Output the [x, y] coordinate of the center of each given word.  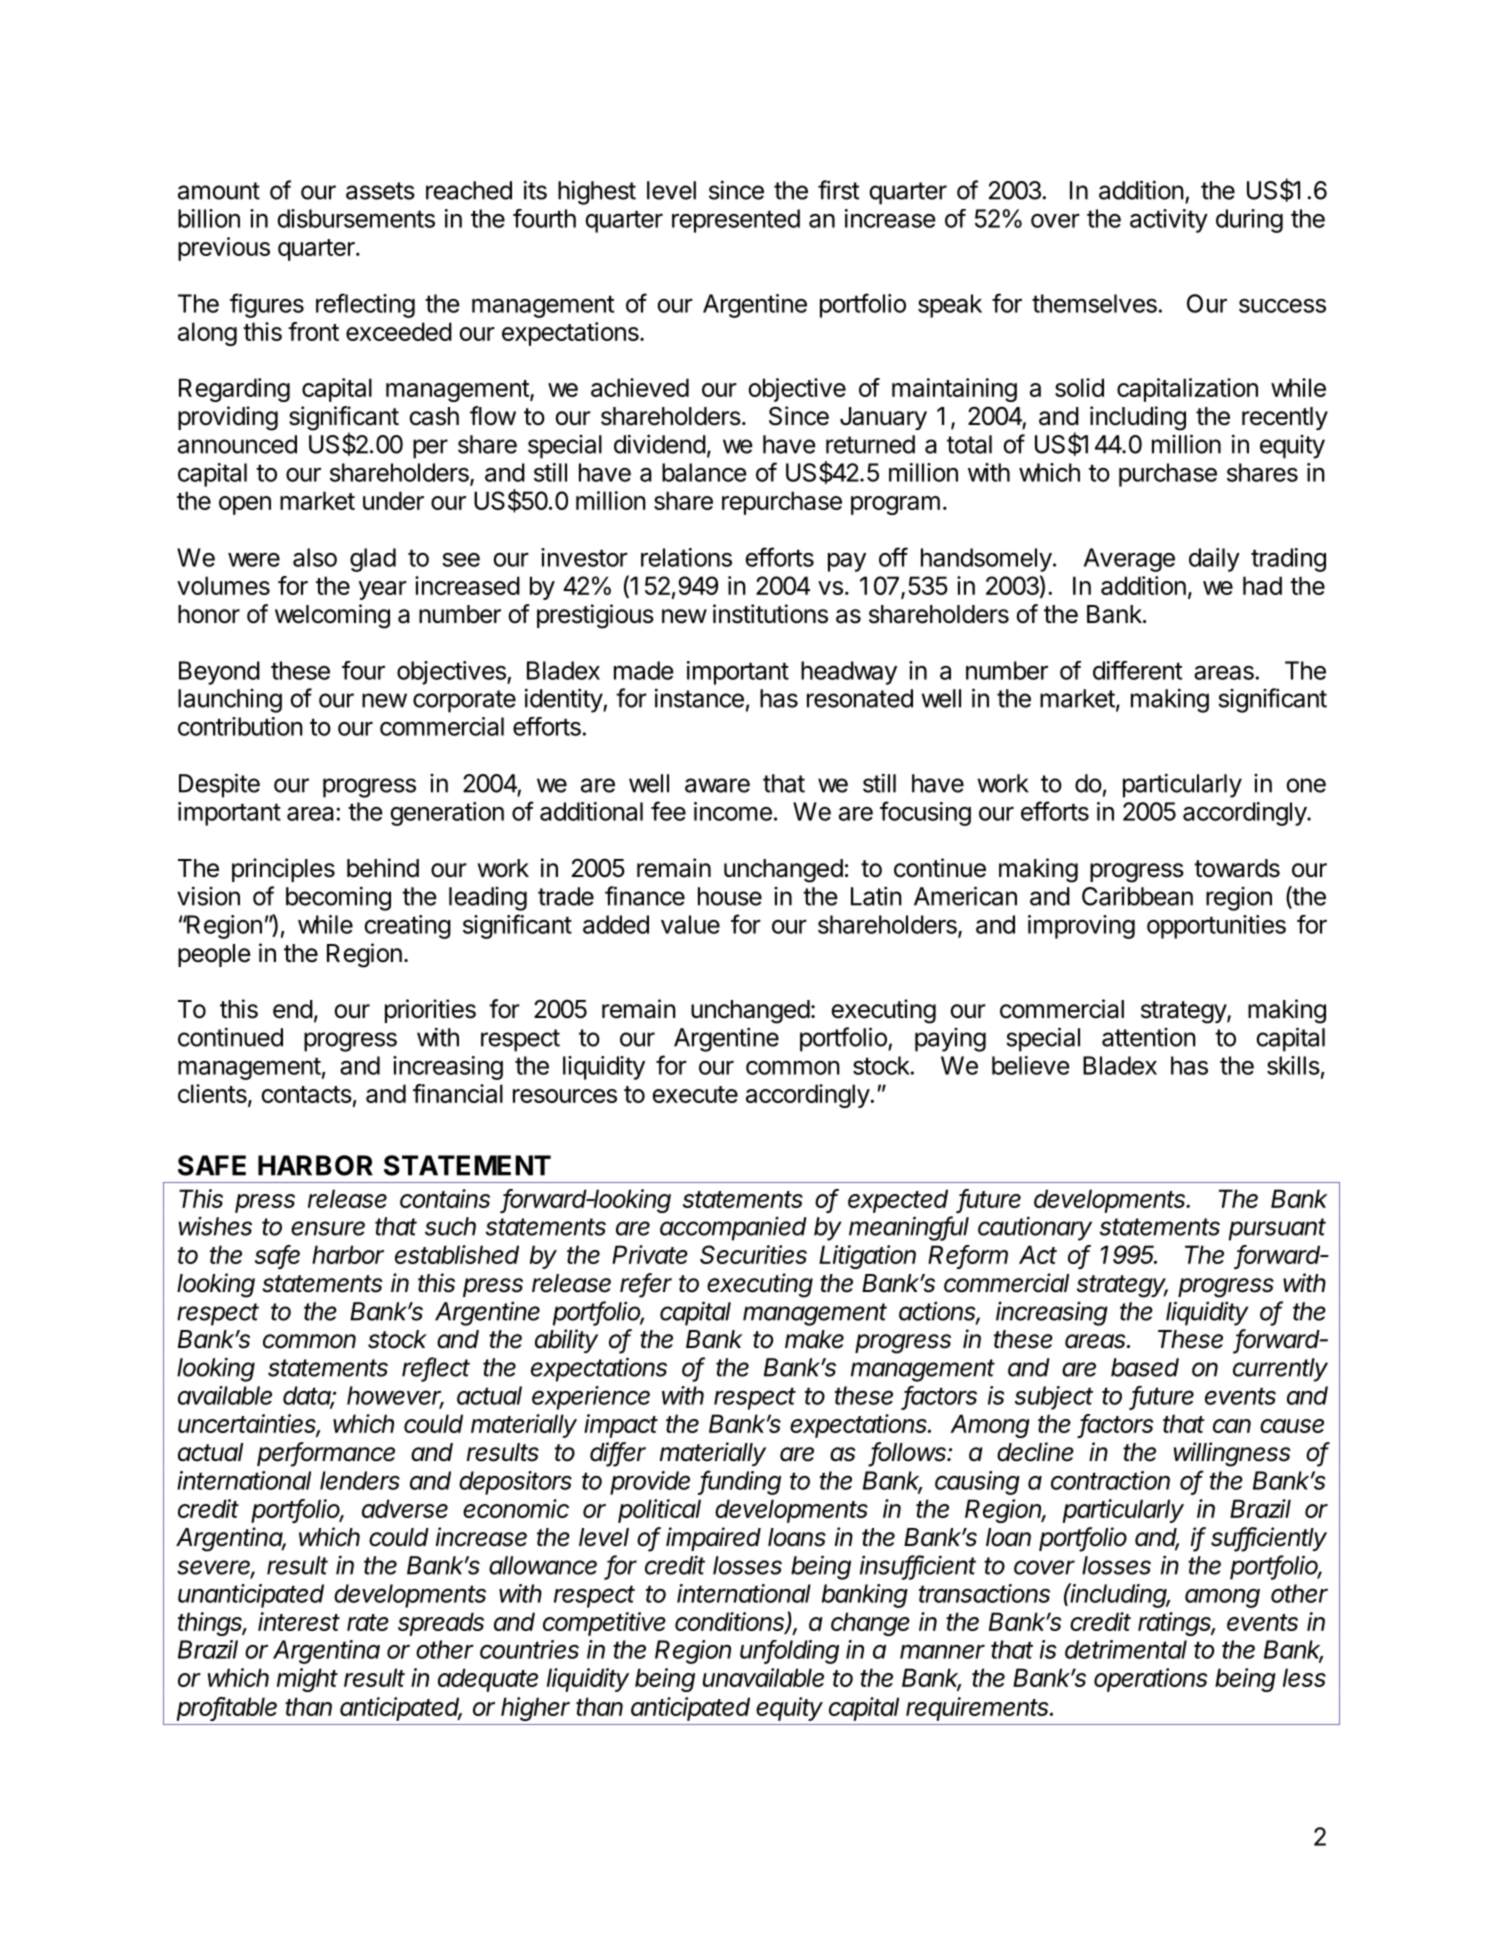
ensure [328, 1228]
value [690, 924]
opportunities [1216, 927]
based [1145, 1367]
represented [736, 221]
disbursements [356, 218]
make [814, 1339]
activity [1169, 221]
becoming [338, 898]
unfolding [789, 1652]
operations [1150, 1680]
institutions [770, 614]
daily [1214, 560]
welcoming [332, 616]
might [307, 1680]
